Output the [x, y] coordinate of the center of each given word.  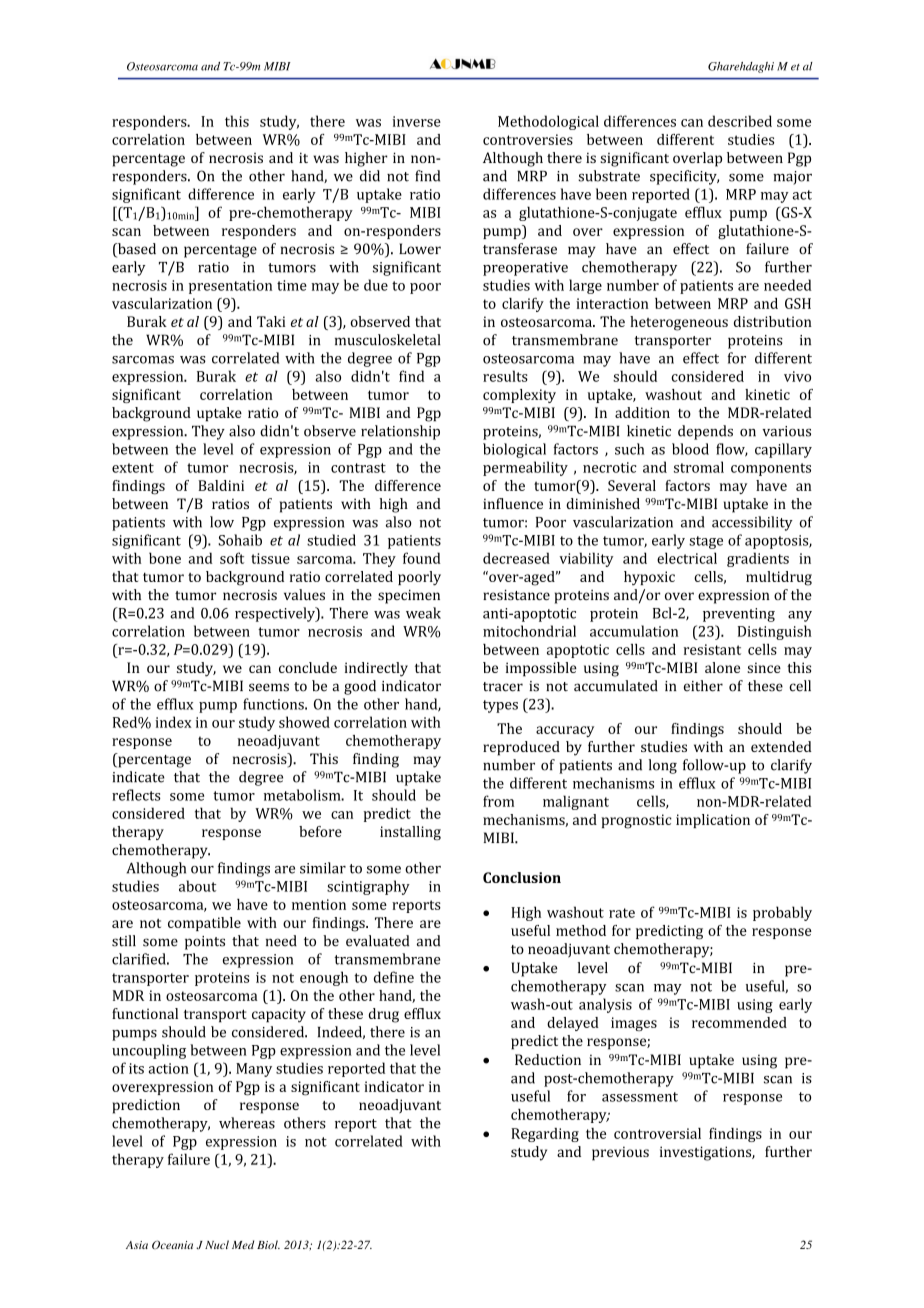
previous [620, 1153]
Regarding [545, 1135]
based [136, 250]
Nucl [217, 1244]
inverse [417, 121]
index [173, 722]
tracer [503, 687]
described [740, 121]
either [703, 686]
